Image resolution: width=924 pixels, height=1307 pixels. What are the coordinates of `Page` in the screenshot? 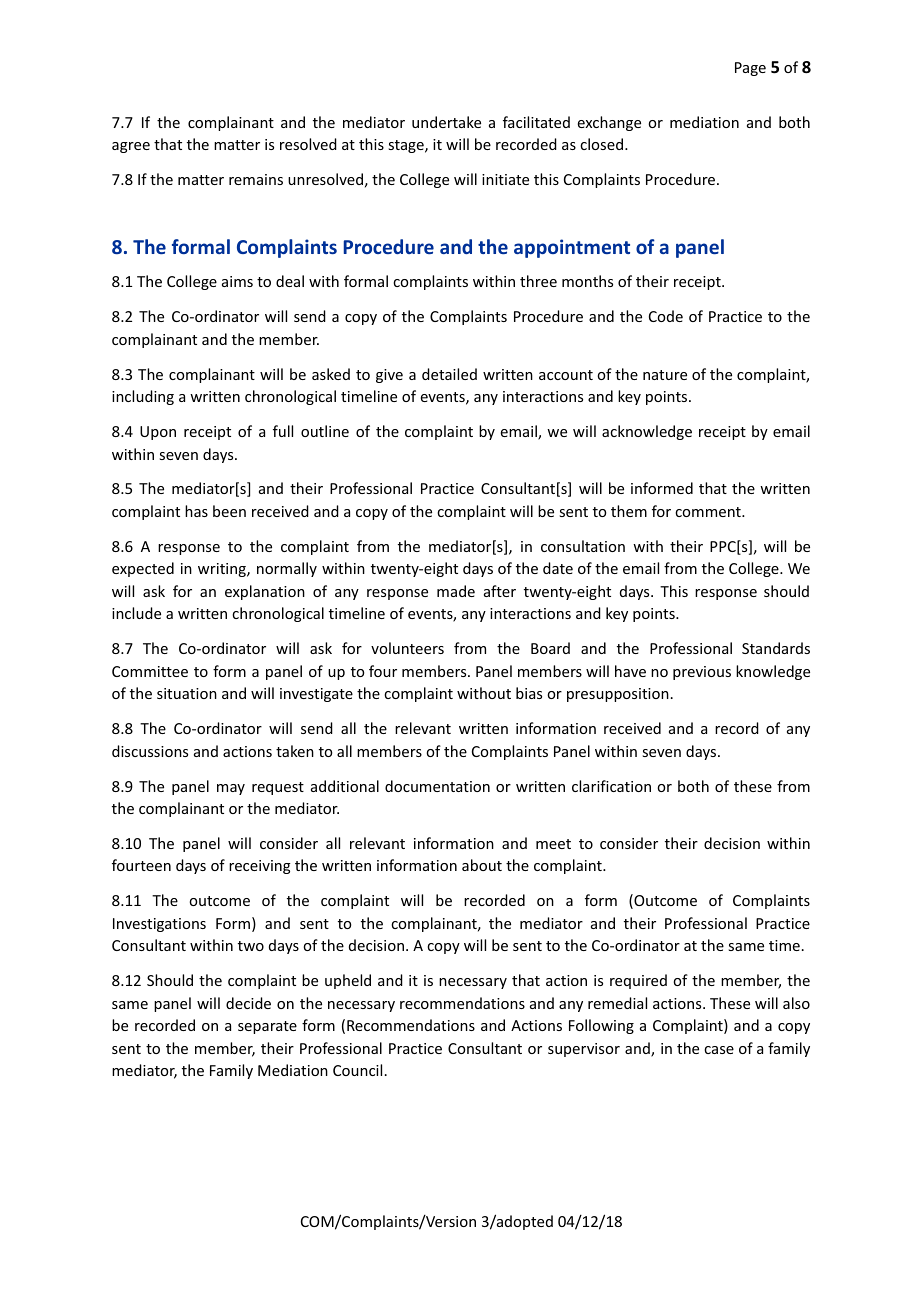 It's located at (750, 69).
